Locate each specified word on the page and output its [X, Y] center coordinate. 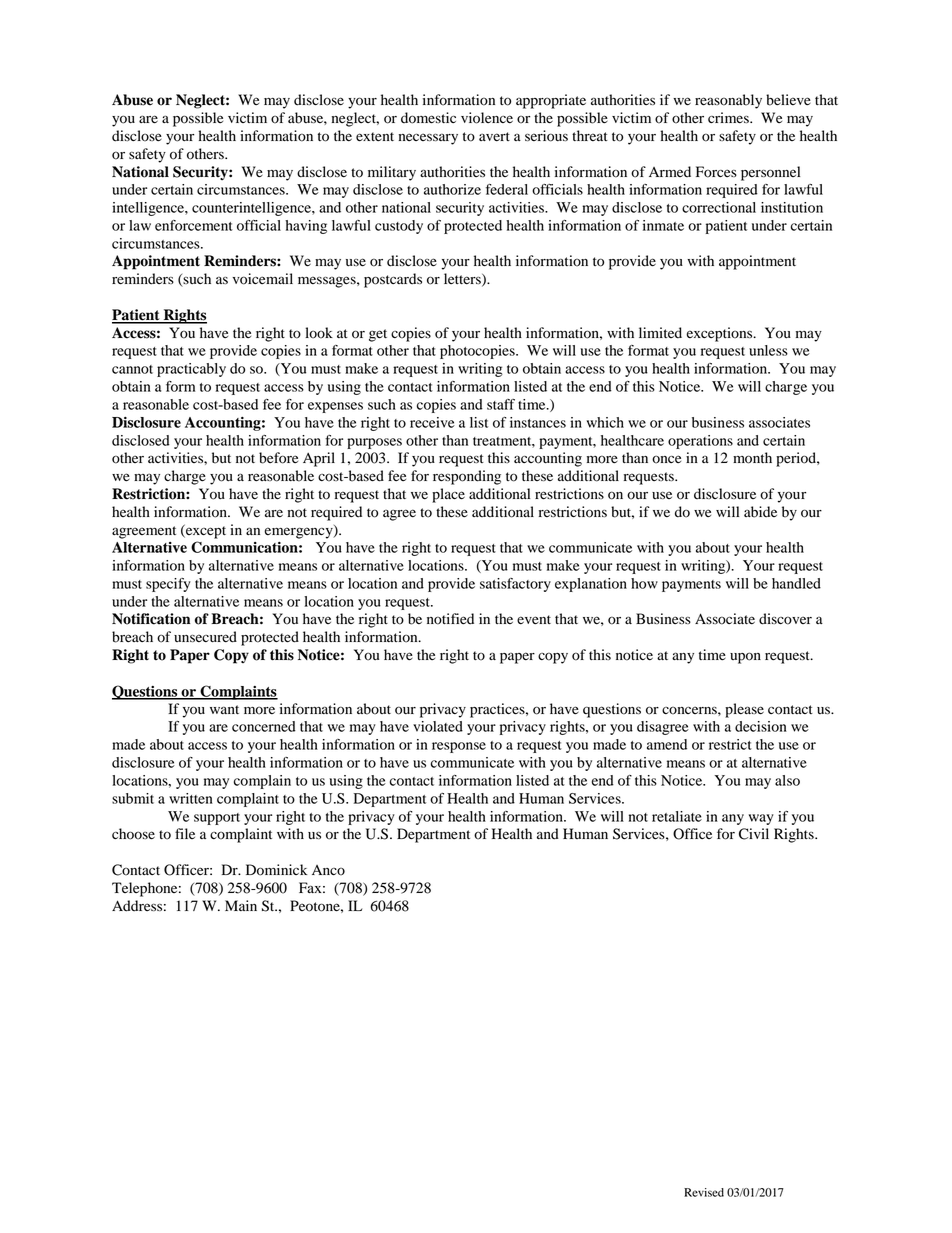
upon [745, 658]
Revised [704, 1192]
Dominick [276, 870]
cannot [132, 369]
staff [501, 404]
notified [450, 619]
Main [241, 905]
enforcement [194, 225]
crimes [729, 118]
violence [487, 118]
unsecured [205, 637]
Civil [754, 834]
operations [700, 442]
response [459, 747]
